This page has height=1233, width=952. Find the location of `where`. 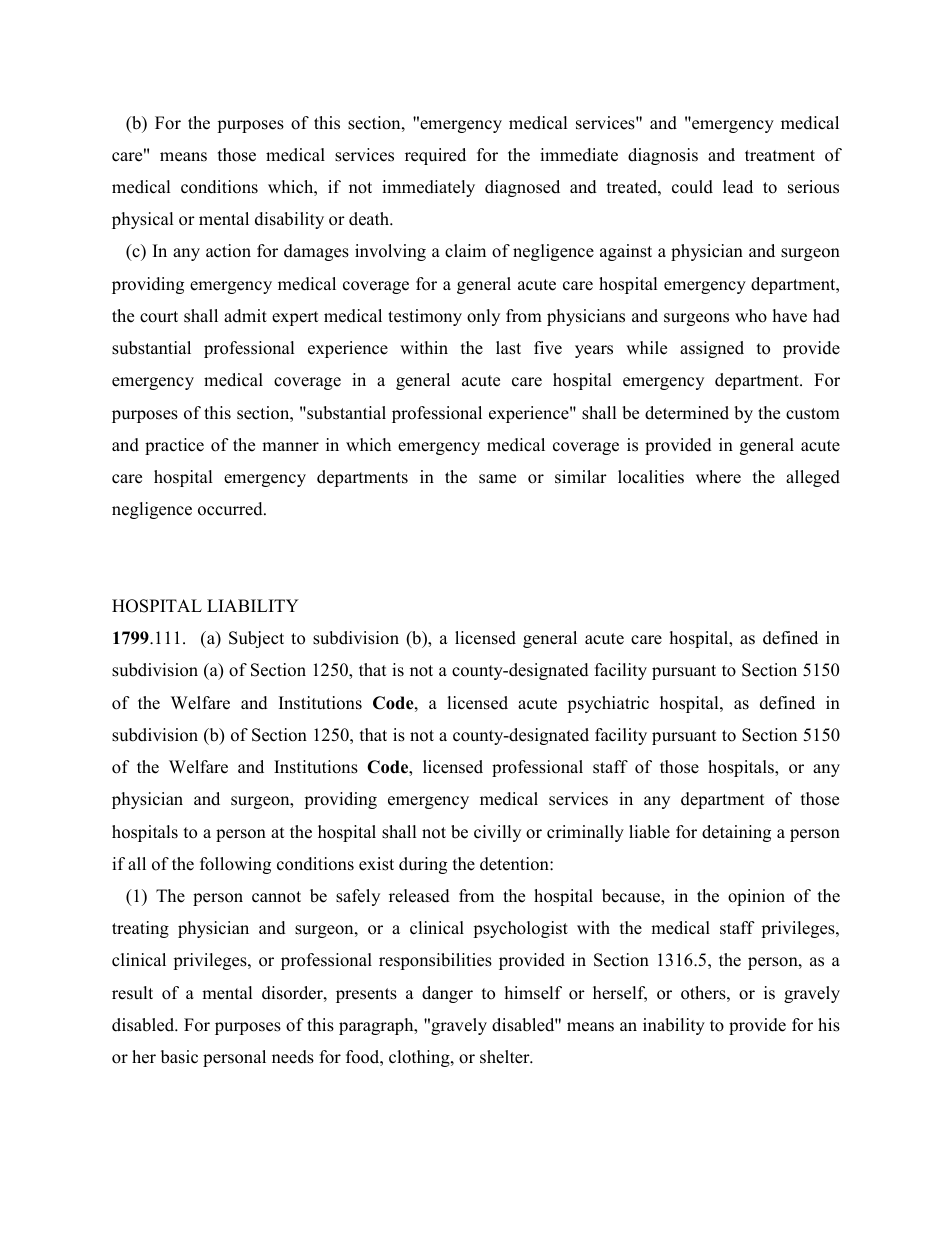

where is located at coordinates (718, 477).
